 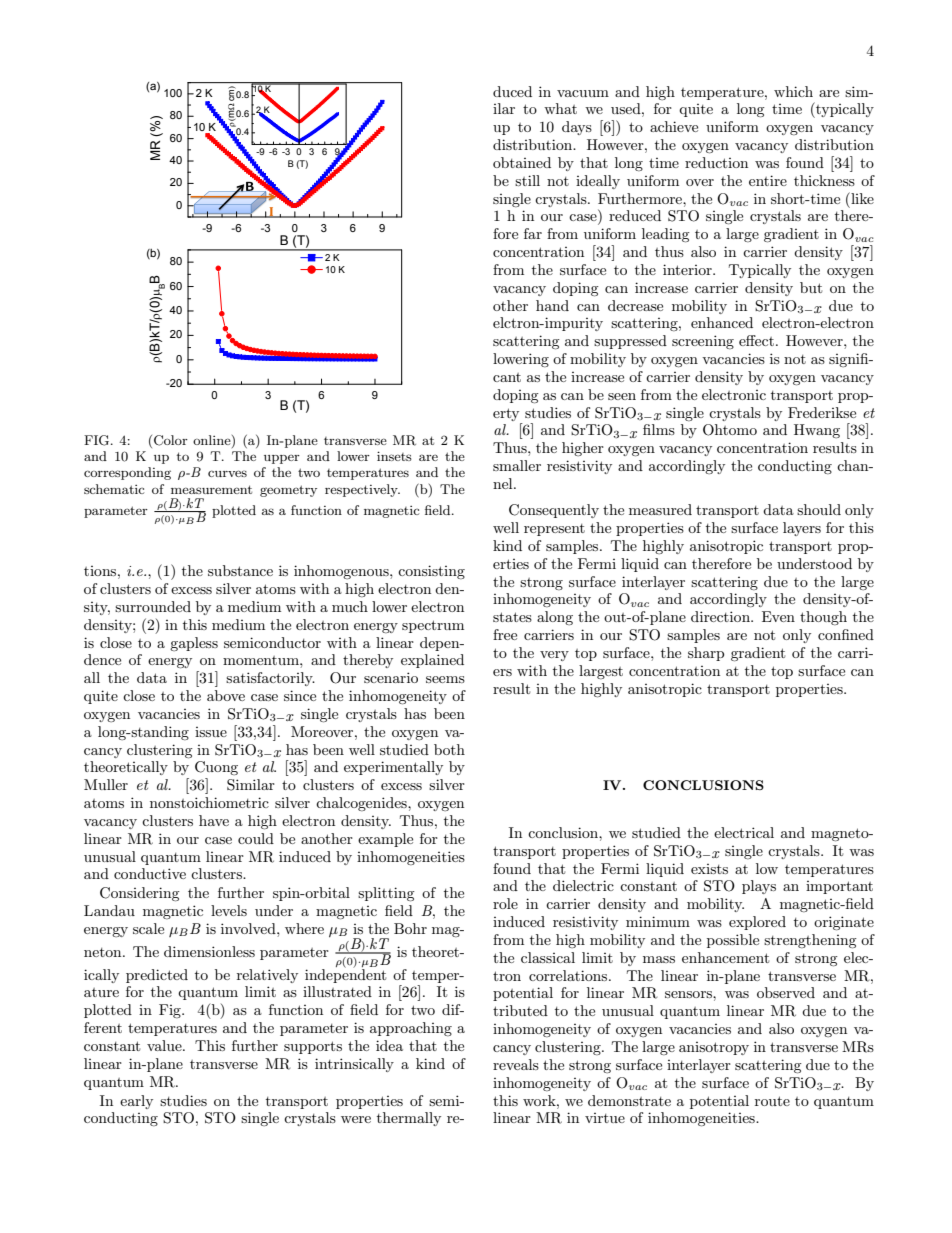 What do you see at coordinates (560, 108) in the screenshot?
I see `what` at bounding box center [560, 108].
